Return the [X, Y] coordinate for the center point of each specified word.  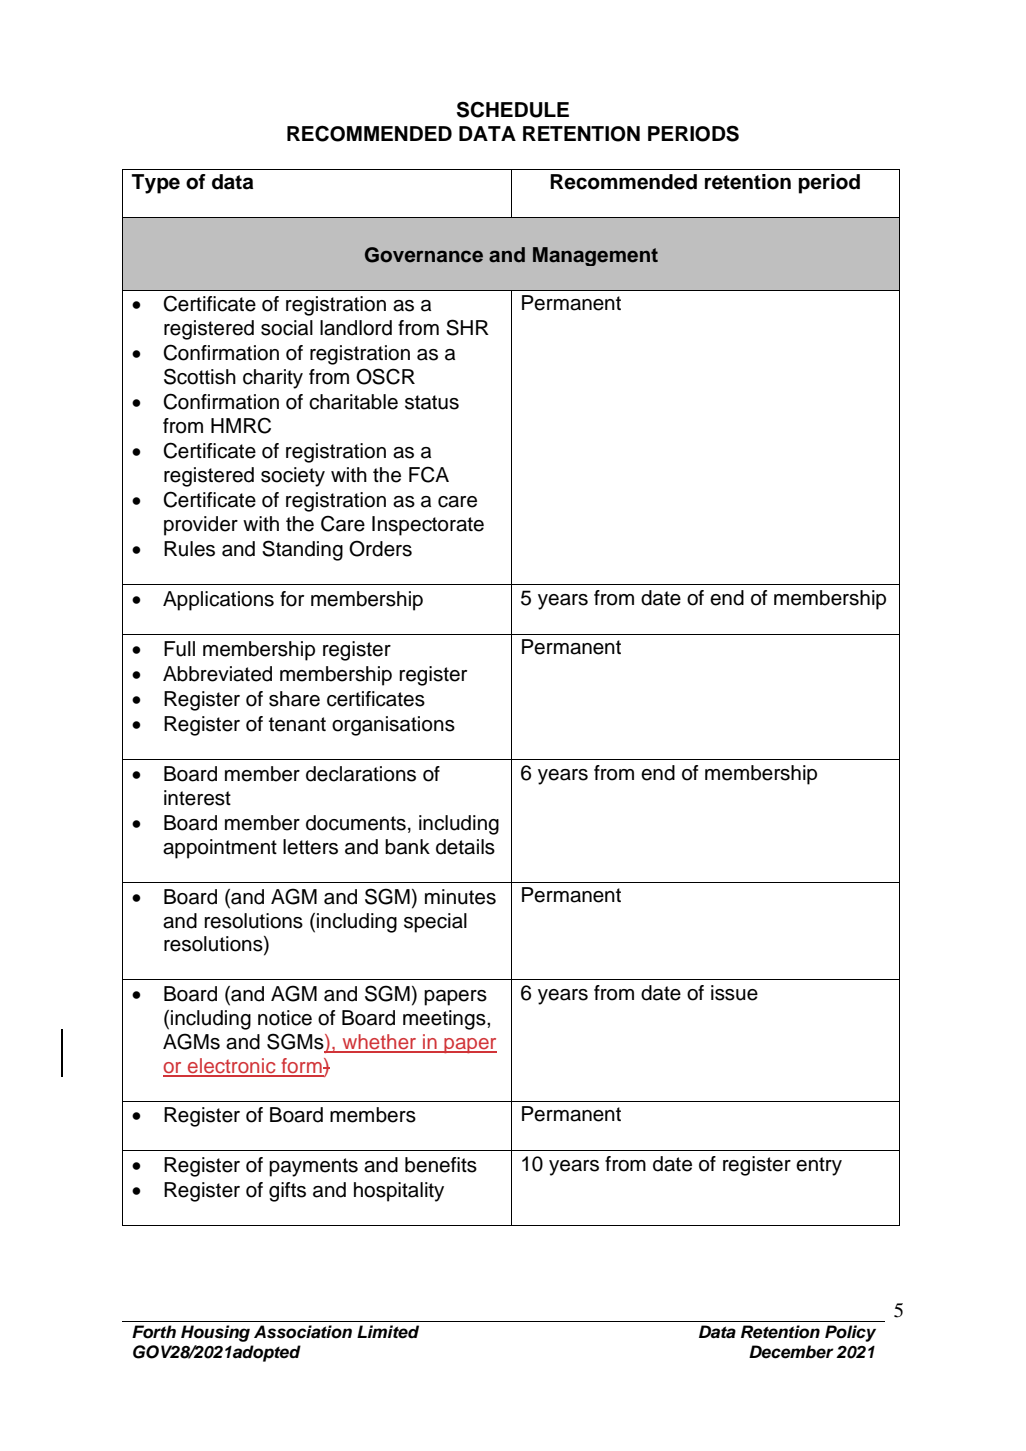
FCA [429, 474]
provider [201, 526]
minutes [460, 897]
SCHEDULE [513, 109]
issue [734, 993]
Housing [215, 1333]
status [432, 402]
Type [156, 184]
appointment [220, 849]
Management [595, 256]
